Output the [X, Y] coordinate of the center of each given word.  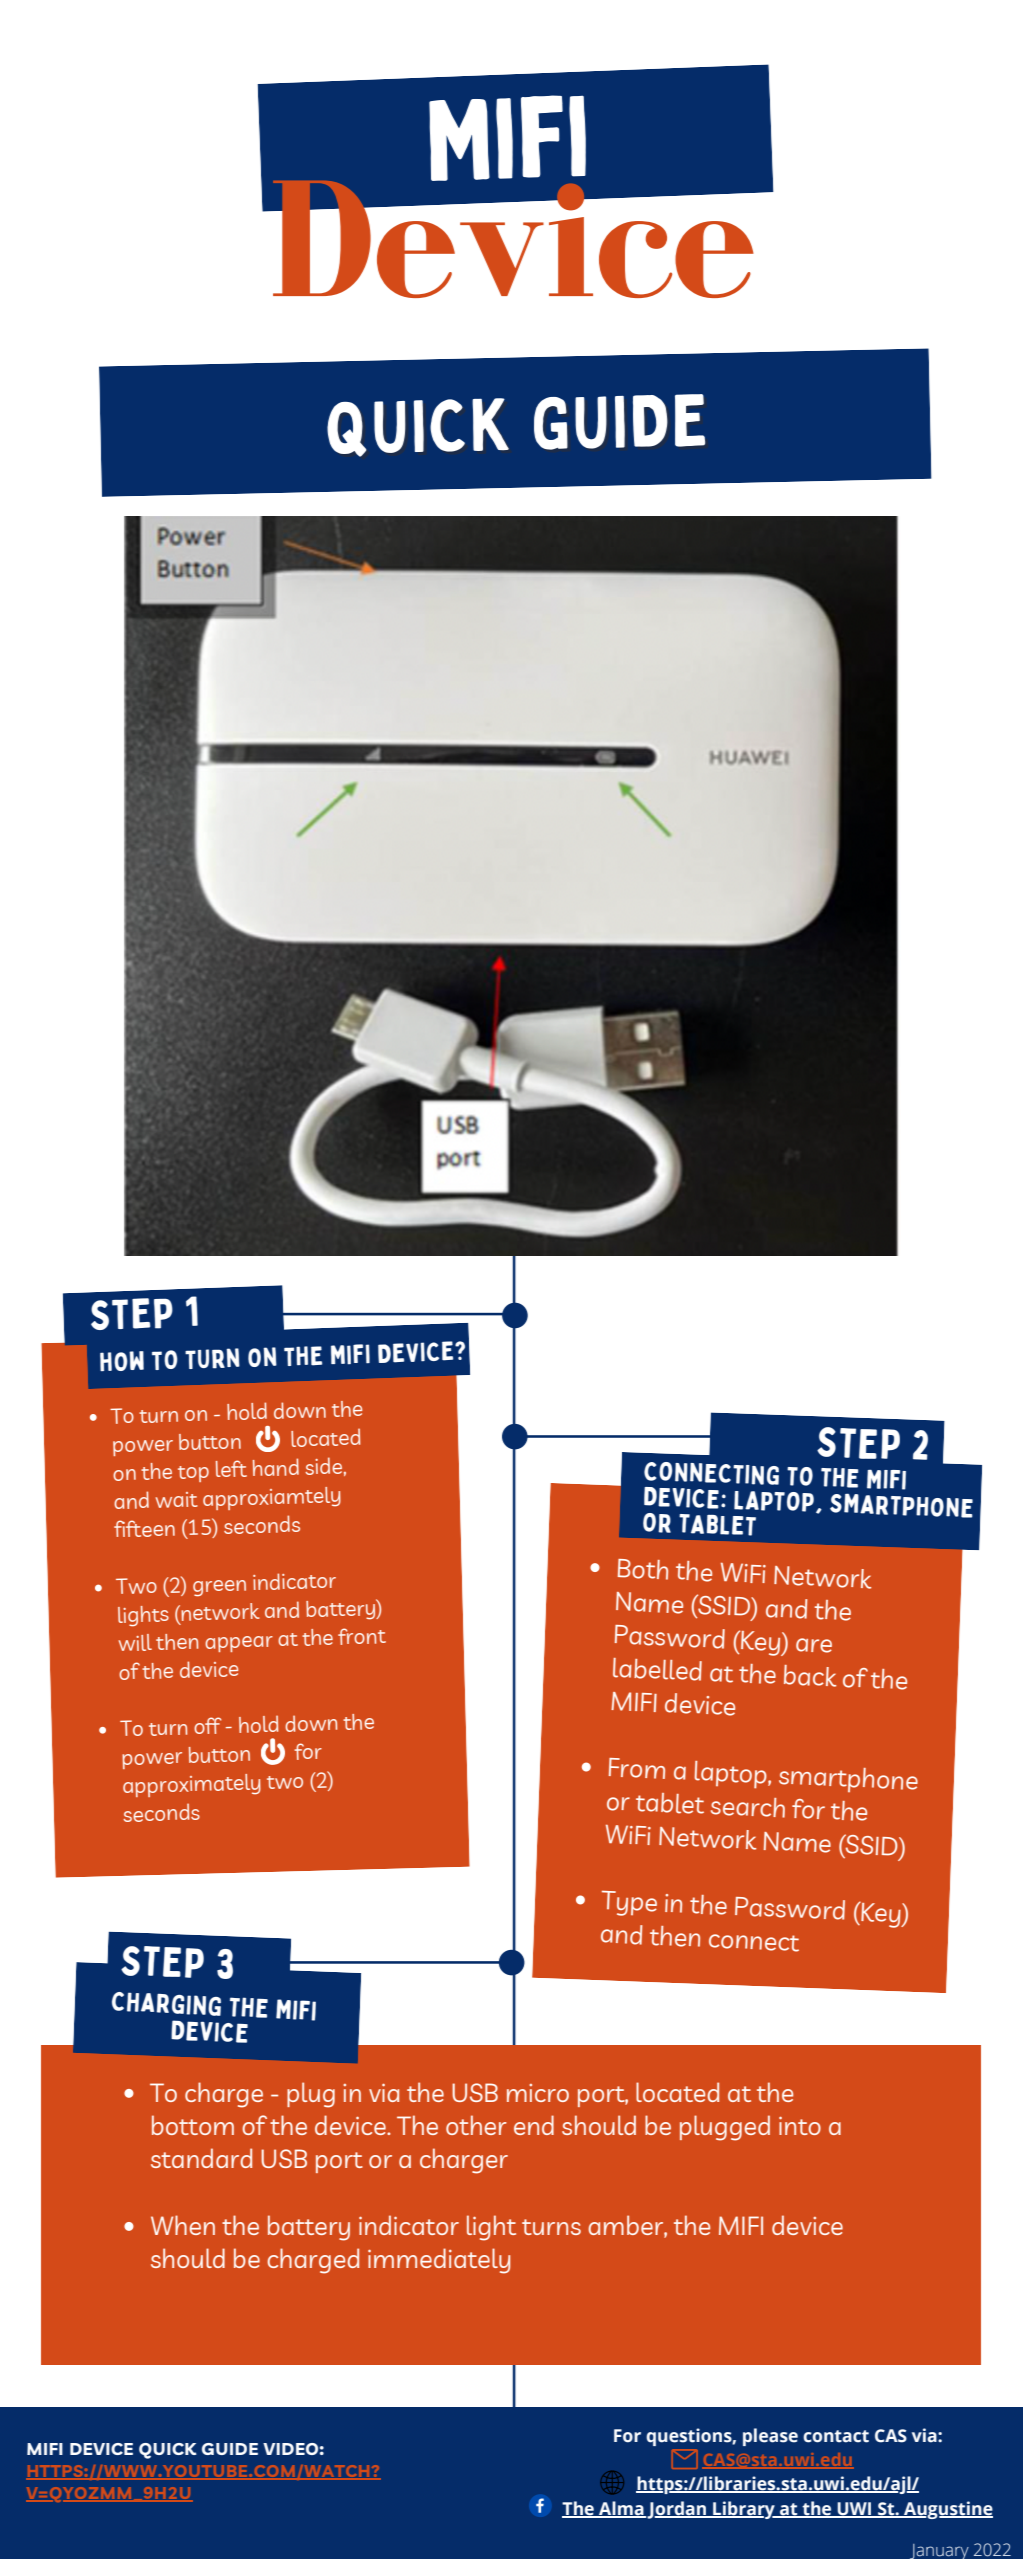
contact [836, 2436]
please [770, 2437]
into [800, 2125]
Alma [621, 2509]
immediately [439, 2261]
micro [538, 2093]
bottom [193, 2125]
